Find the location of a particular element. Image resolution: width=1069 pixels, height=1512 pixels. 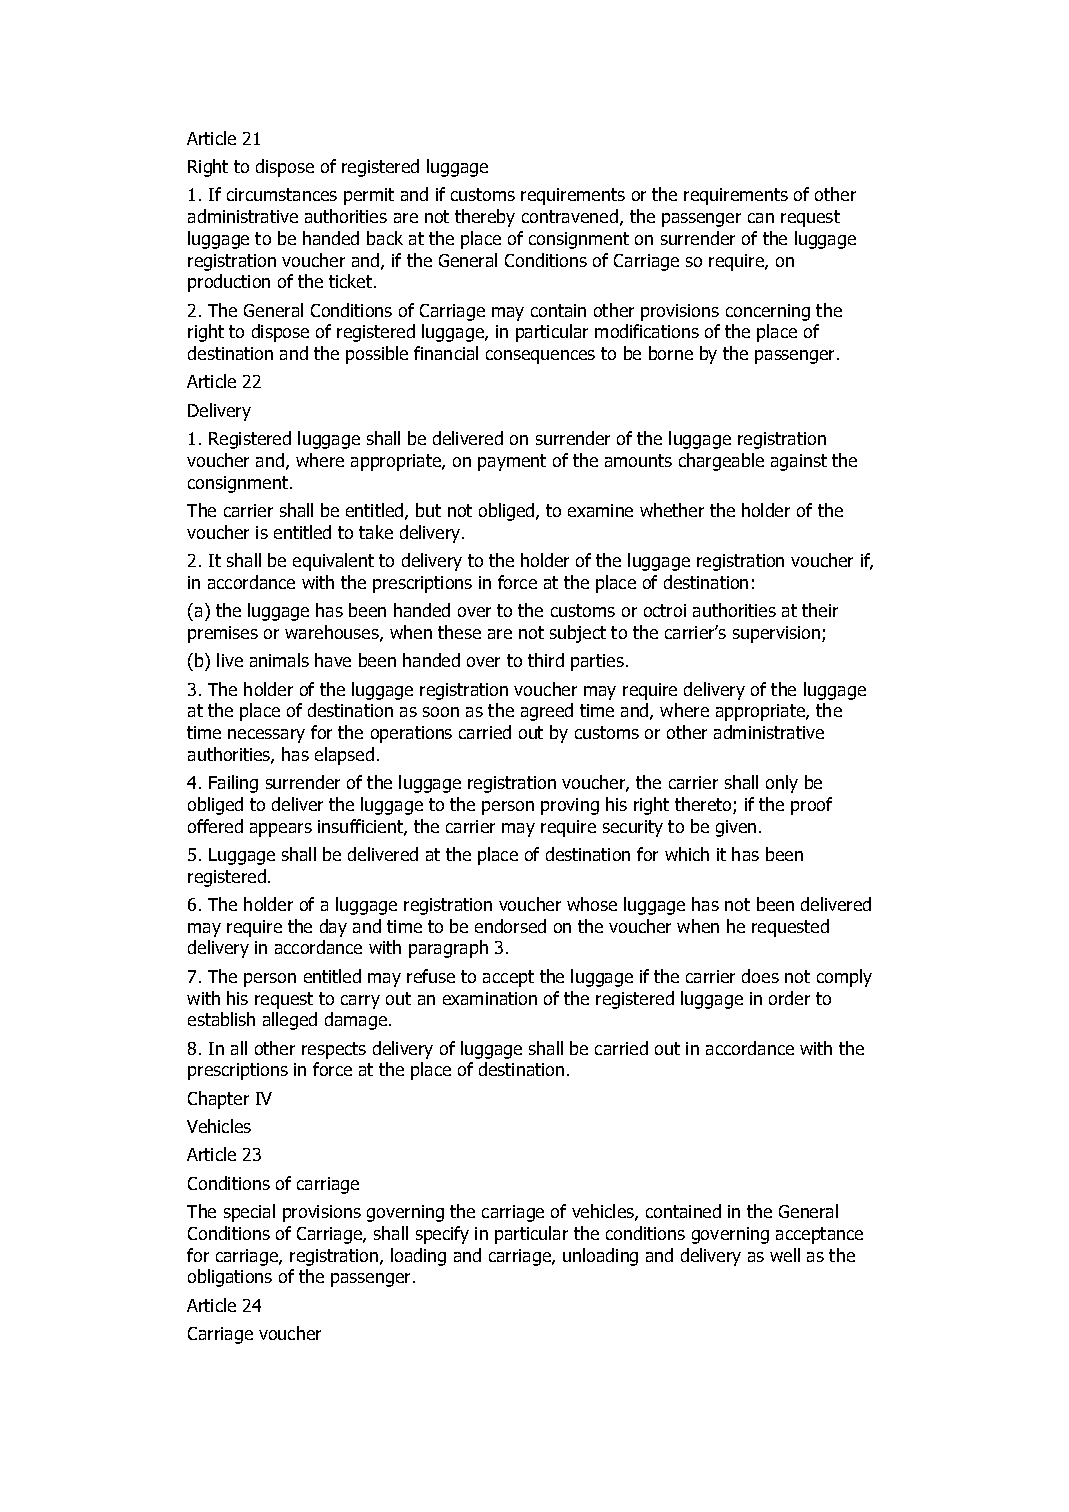

circumstances is located at coordinates (282, 194).
